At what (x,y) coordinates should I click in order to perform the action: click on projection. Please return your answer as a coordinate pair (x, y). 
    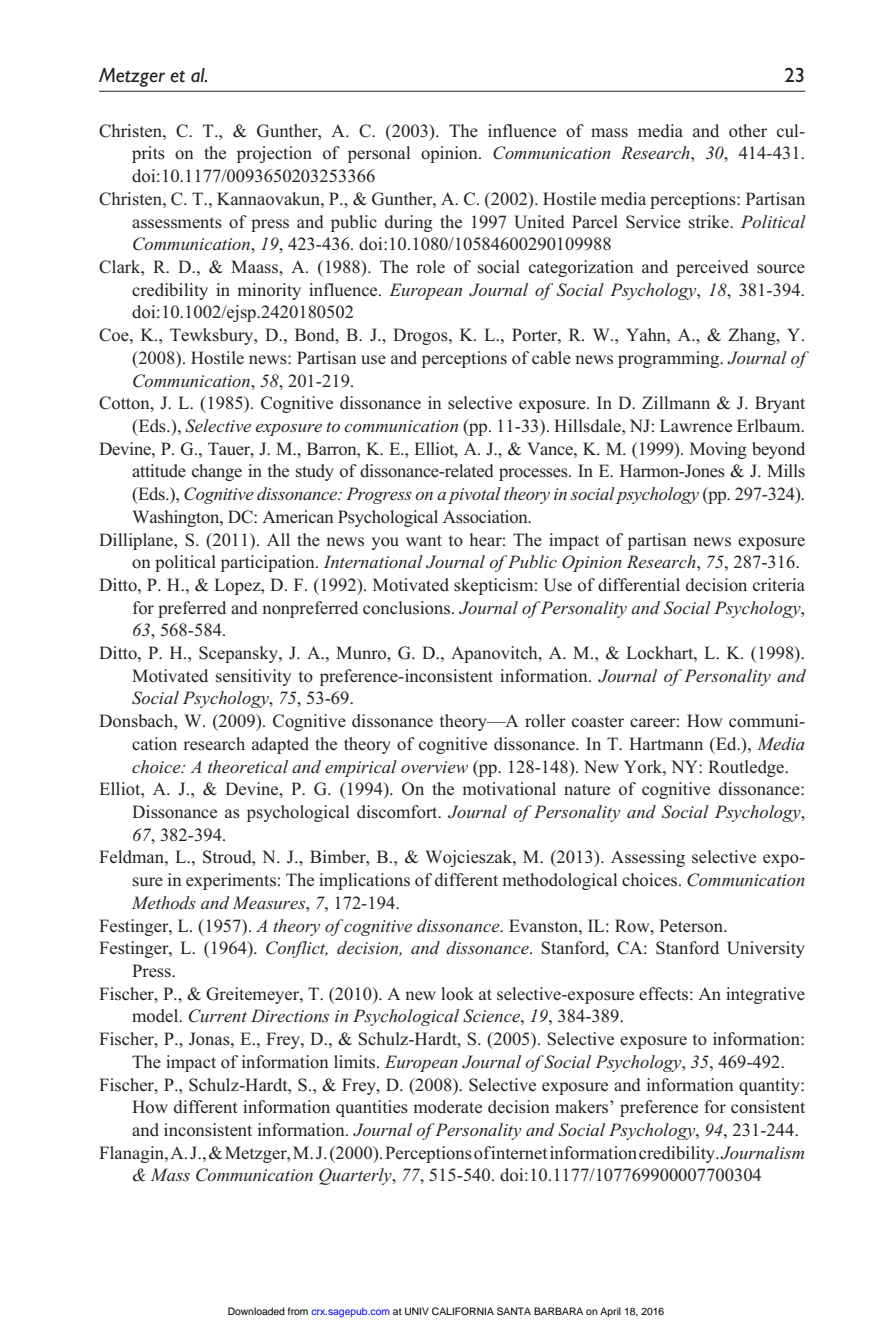
    Looking at the image, I should click on (274, 154).
